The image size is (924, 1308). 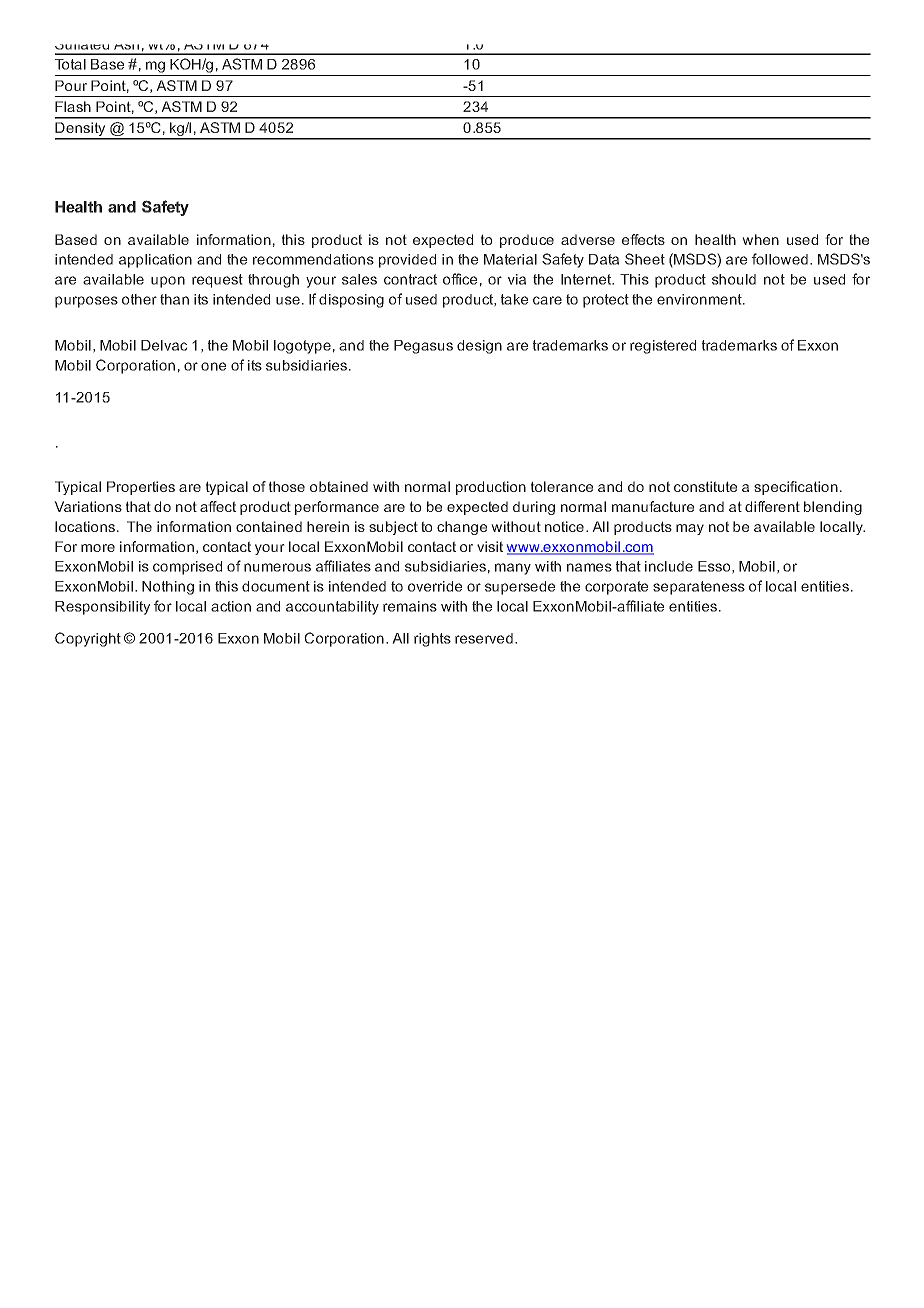 What do you see at coordinates (432, 640) in the screenshot?
I see `rights` at bounding box center [432, 640].
